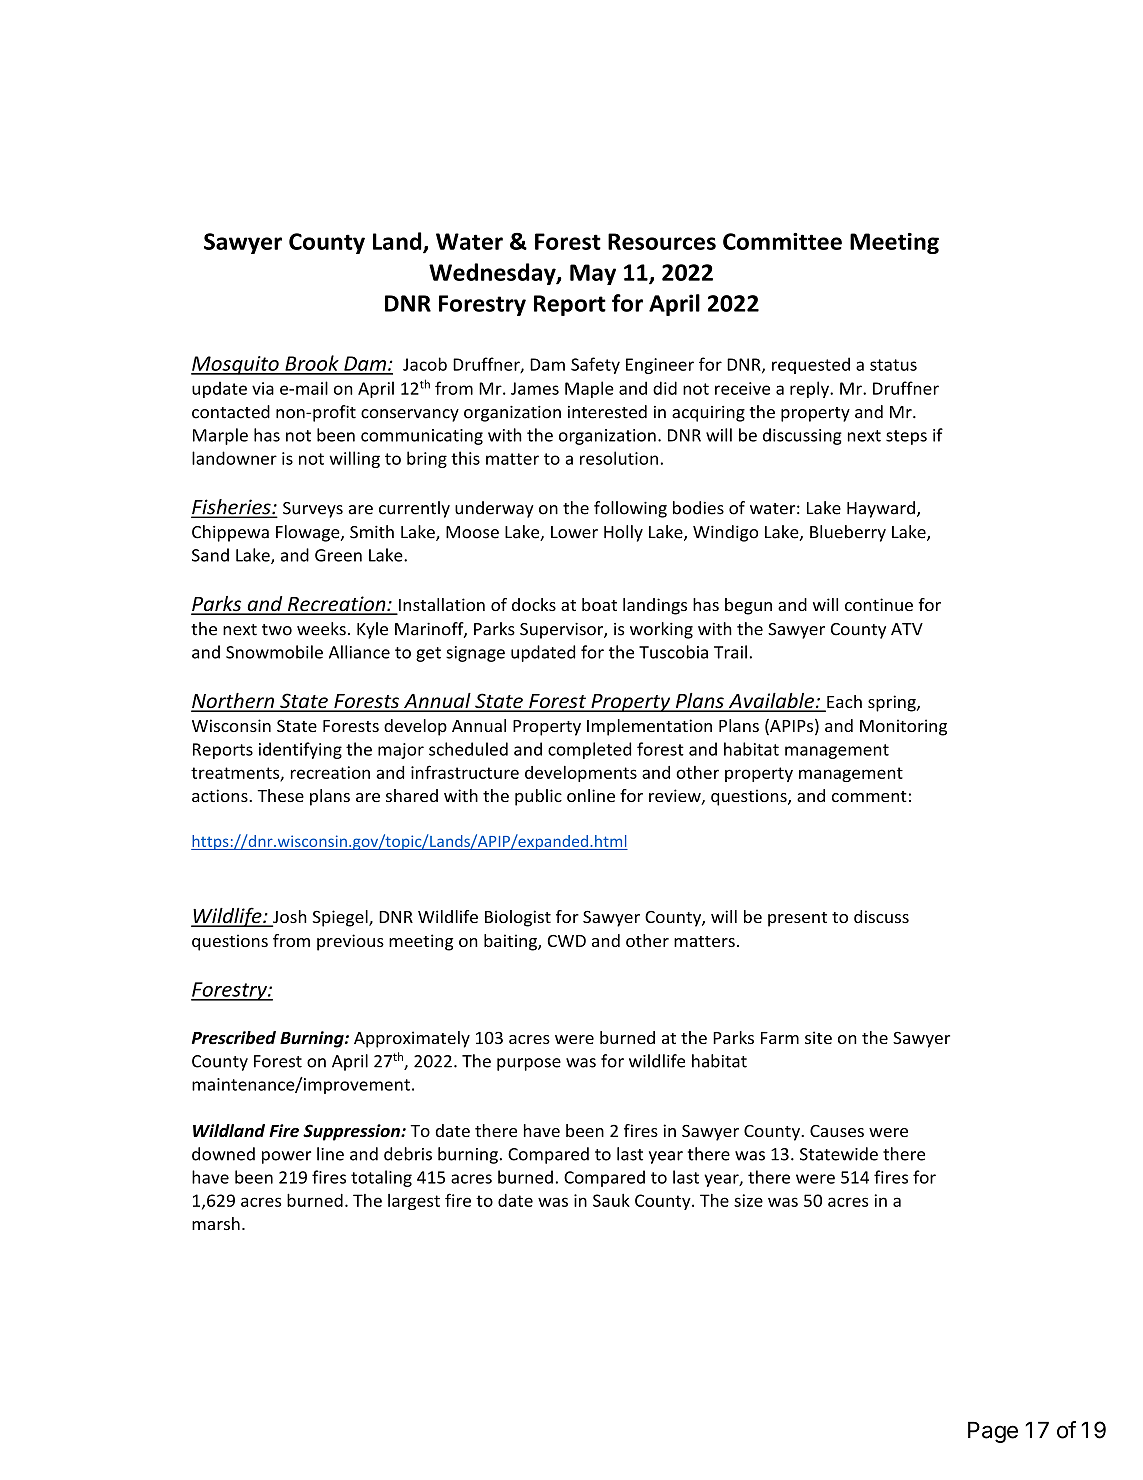  I want to click on Mosquito, so click(236, 365).
